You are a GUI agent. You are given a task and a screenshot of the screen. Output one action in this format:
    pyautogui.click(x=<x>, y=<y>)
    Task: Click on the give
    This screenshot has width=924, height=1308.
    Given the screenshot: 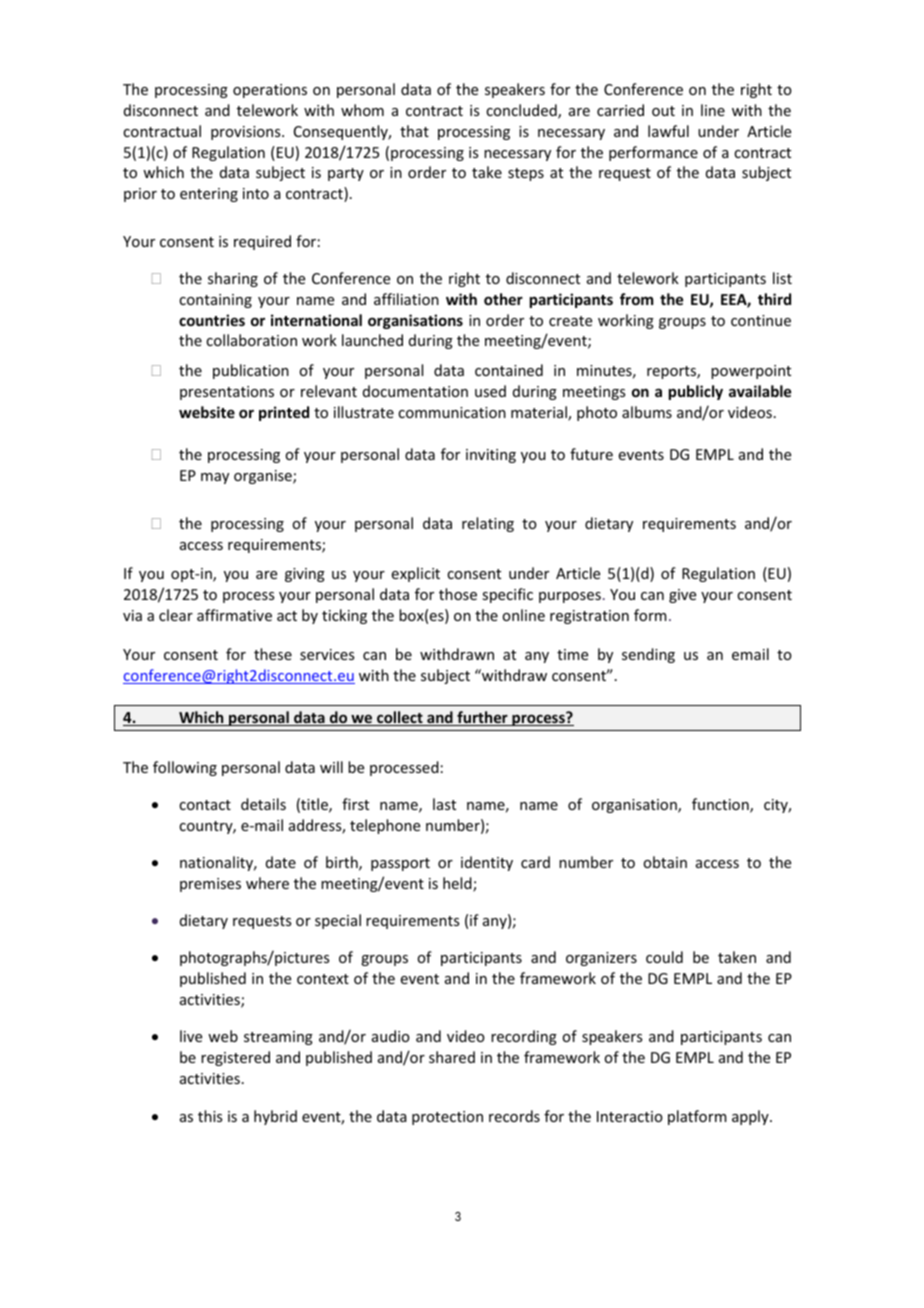 What is the action you would take?
    pyautogui.click(x=682, y=596)
